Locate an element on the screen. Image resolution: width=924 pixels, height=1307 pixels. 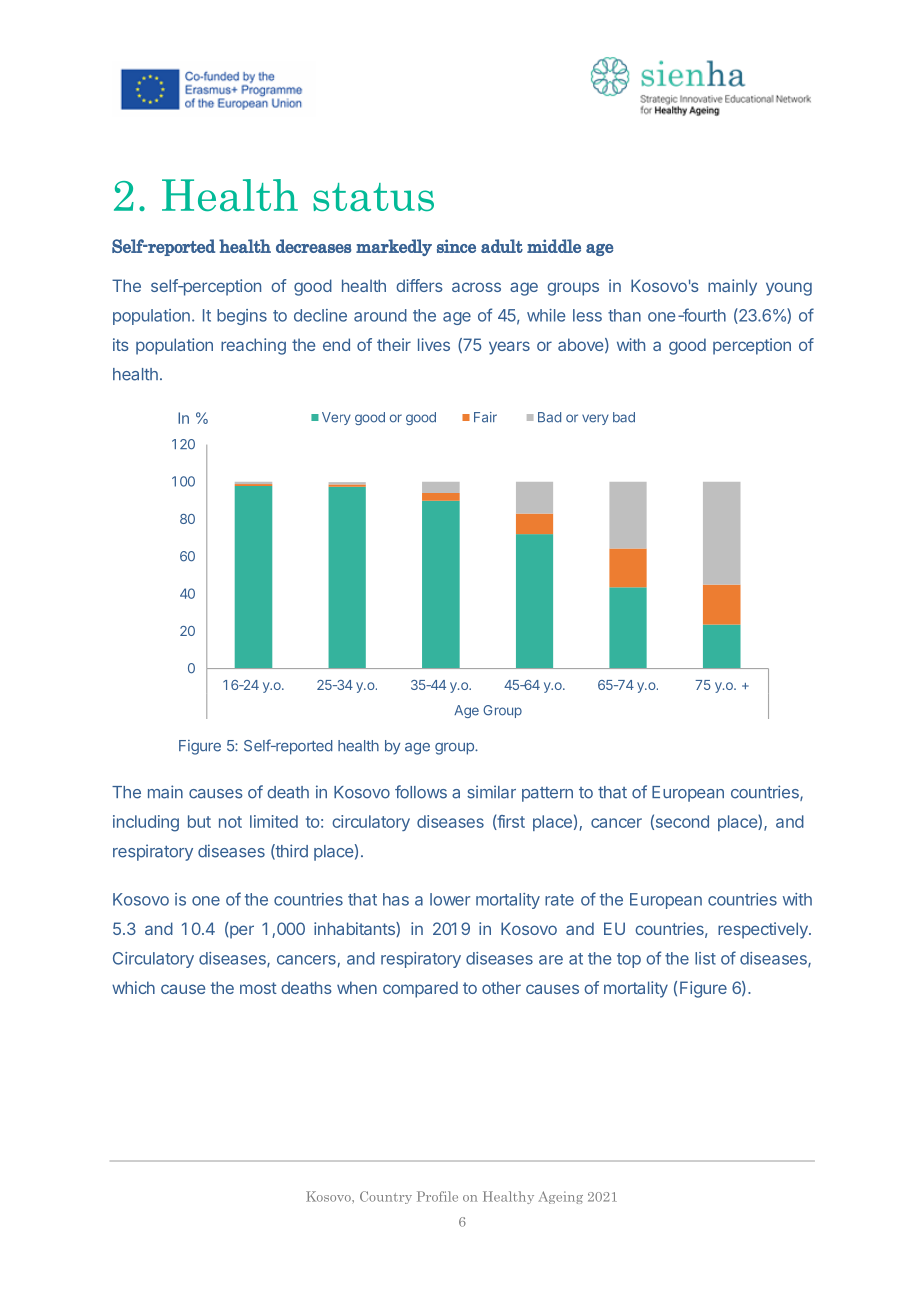
Profile is located at coordinates (437, 1196).
